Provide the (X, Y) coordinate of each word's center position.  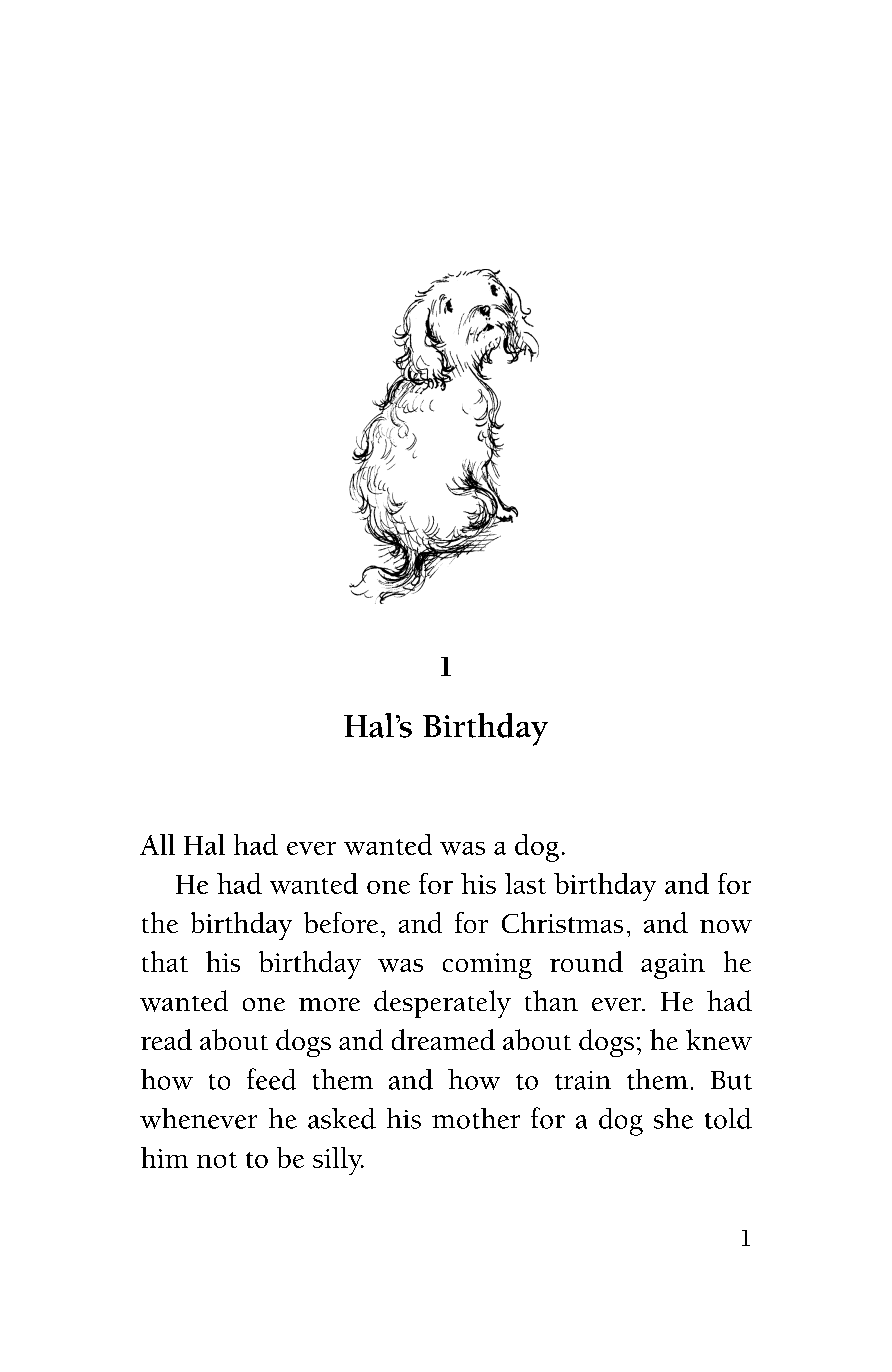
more (329, 1004)
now (726, 926)
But (731, 1080)
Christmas (562, 922)
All (157, 844)
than (551, 1000)
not (217, 1160)
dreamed (443, 1039)
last (525, 883)
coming (487, 966)
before (341, 922)
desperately (442, 1004)
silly (338, 1161)
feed (271, 1079)
